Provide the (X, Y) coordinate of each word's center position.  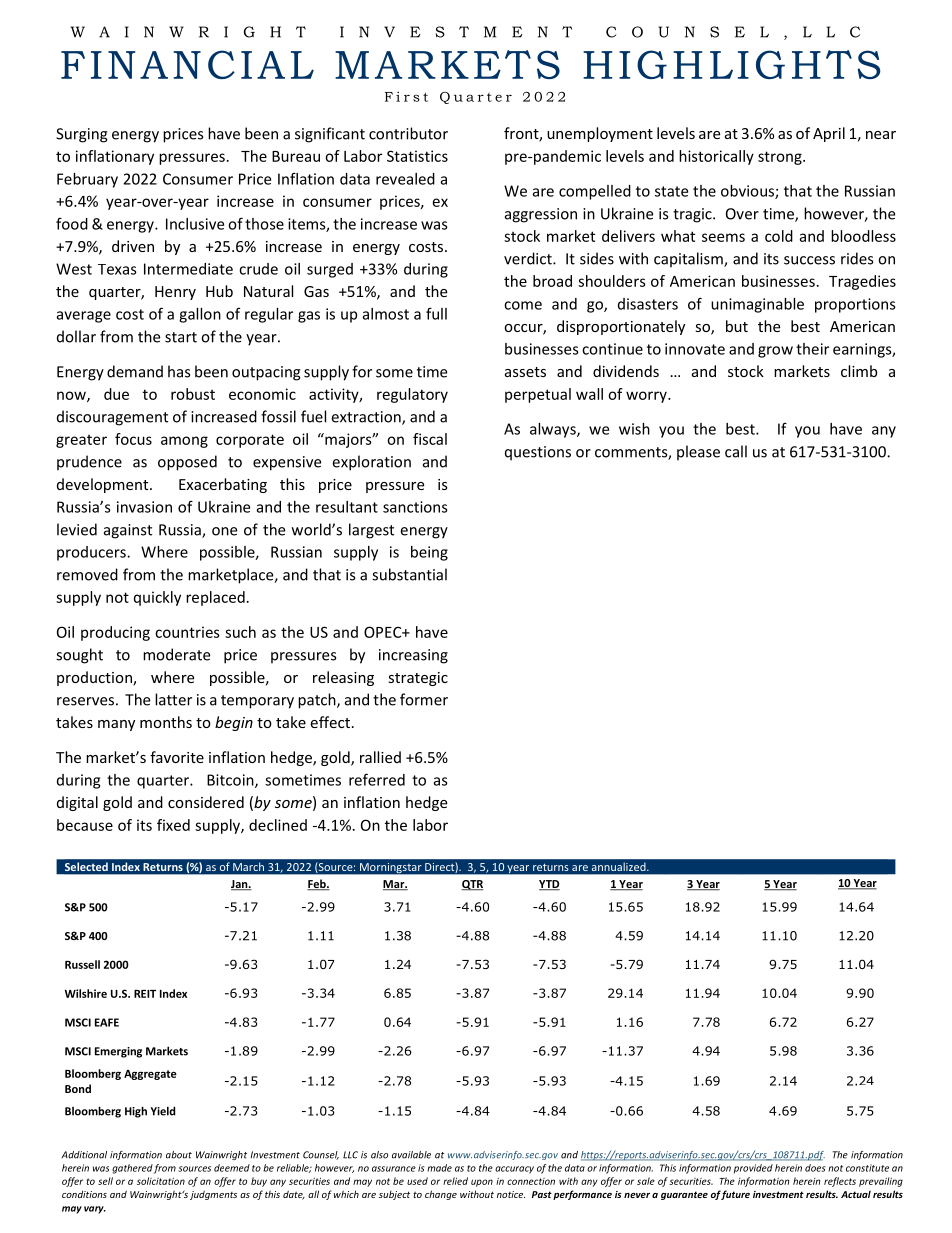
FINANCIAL (187, 64)
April (829, 134)
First (406, 96)
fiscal (430, 439)
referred (377, 779)
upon (482, 1183)
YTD (549, 885)
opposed (187, 463)
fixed (173, 825)
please (698, 453)
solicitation (161, 1181)
